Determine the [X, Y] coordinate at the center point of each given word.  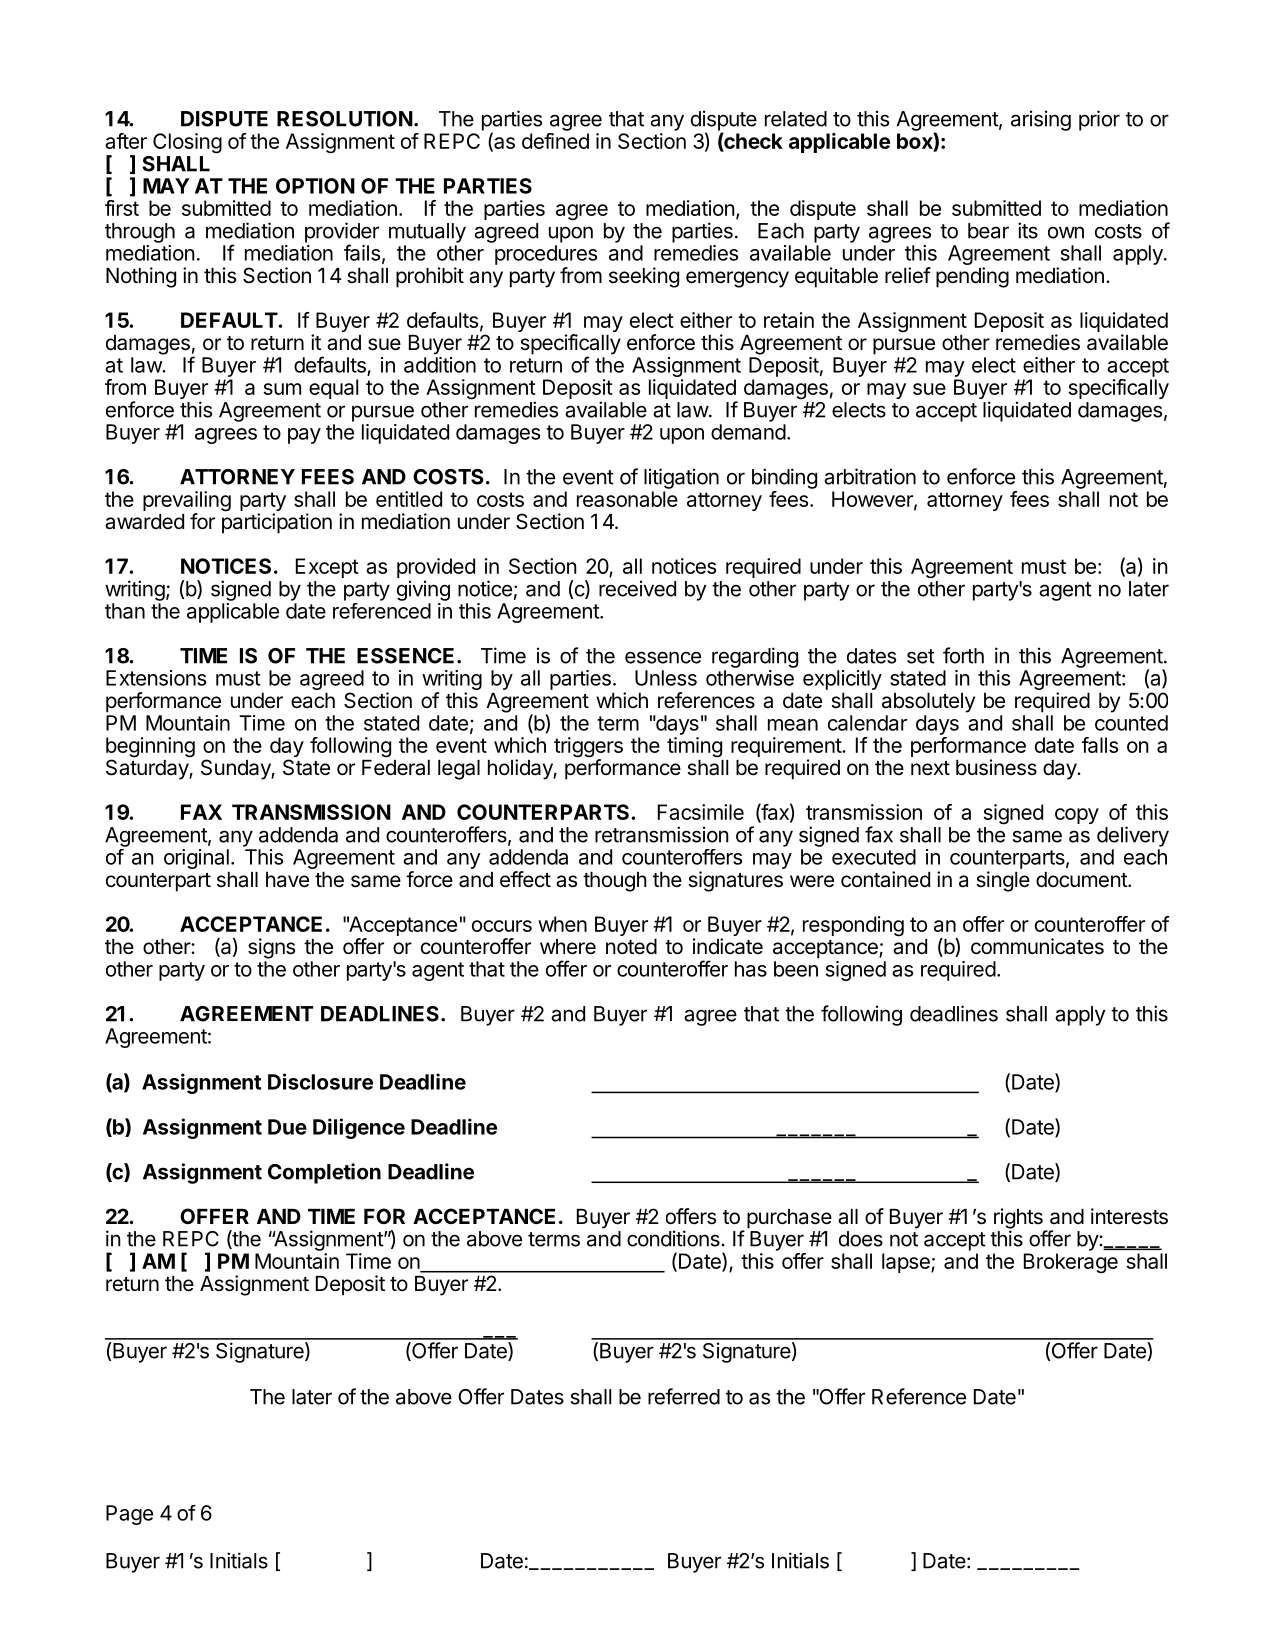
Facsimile [701, 812]
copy [1077, 816]
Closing [187, 143]
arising [1041, 120]
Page [129, 1515]
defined [555, 141]
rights [1019, 1219]
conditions [673, 1238]
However [873, 500]
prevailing [187, 502]
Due [287, 1127]
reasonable [627, 499]
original [196, 859]
